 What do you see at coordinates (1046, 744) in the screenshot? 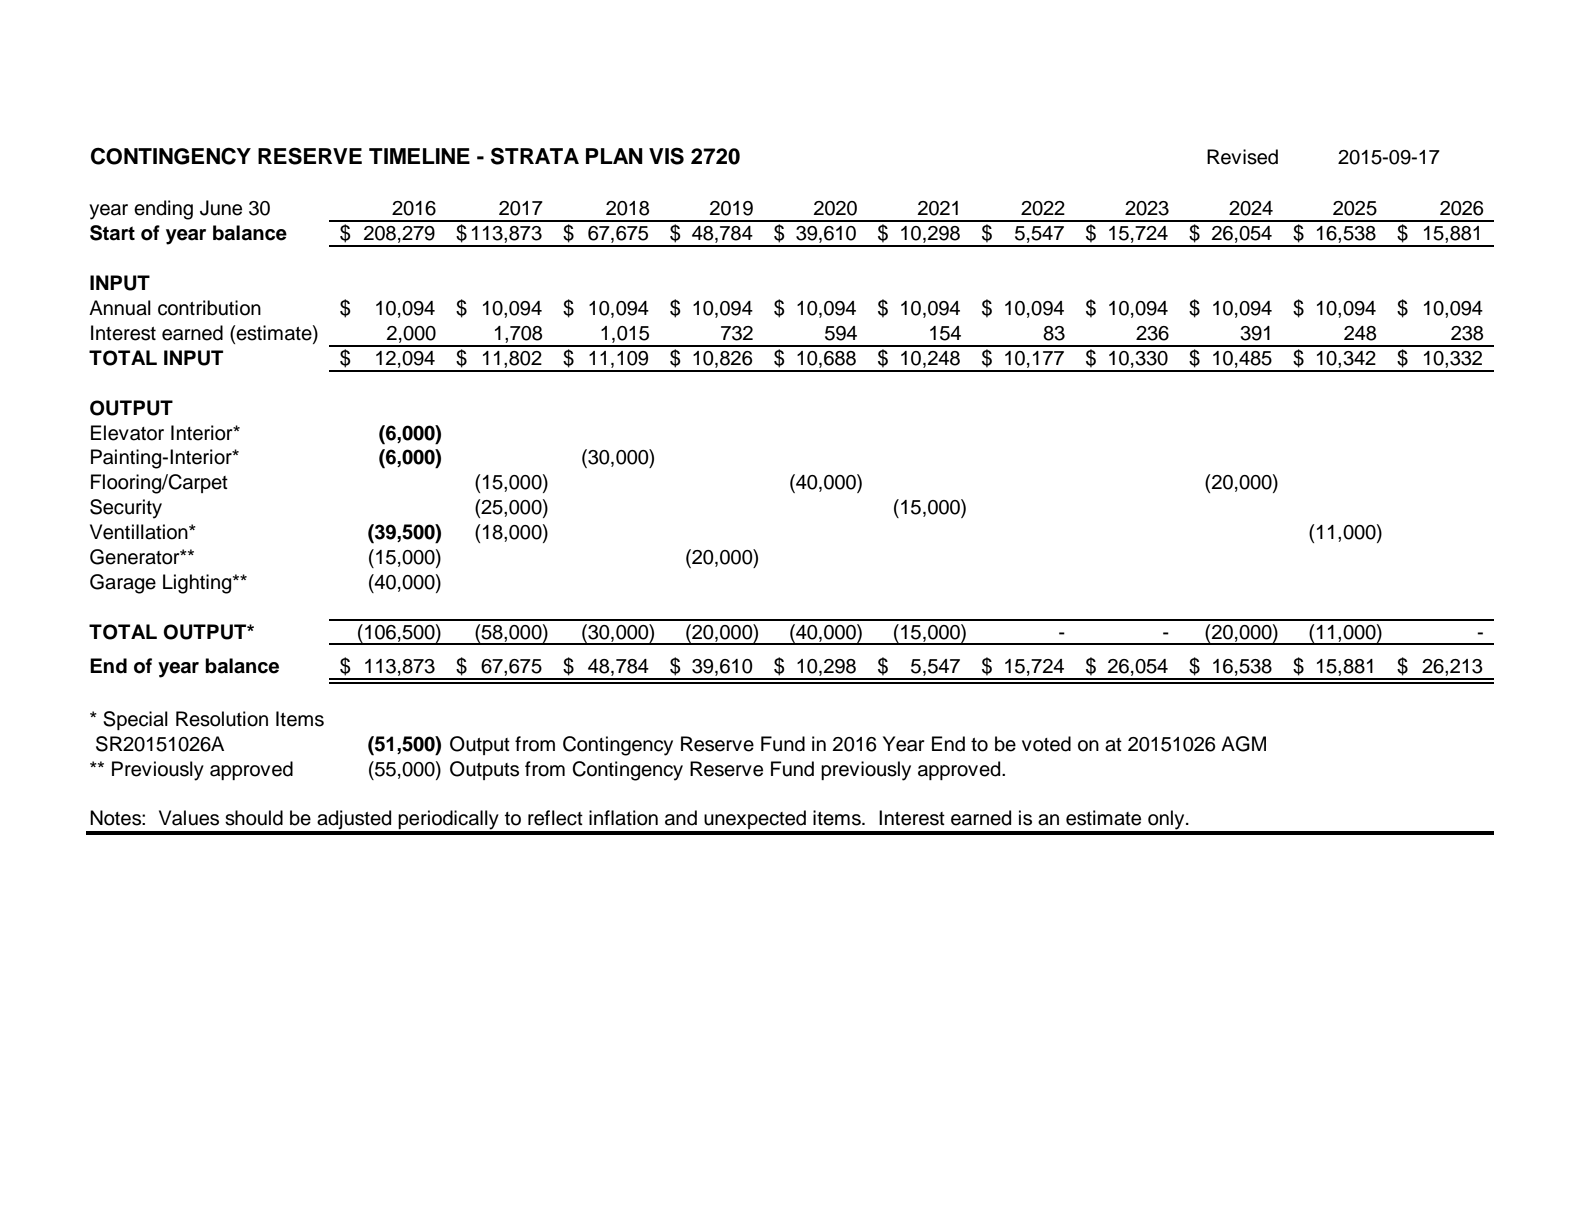
I see `voted` at bounding box center [1046, 744].
